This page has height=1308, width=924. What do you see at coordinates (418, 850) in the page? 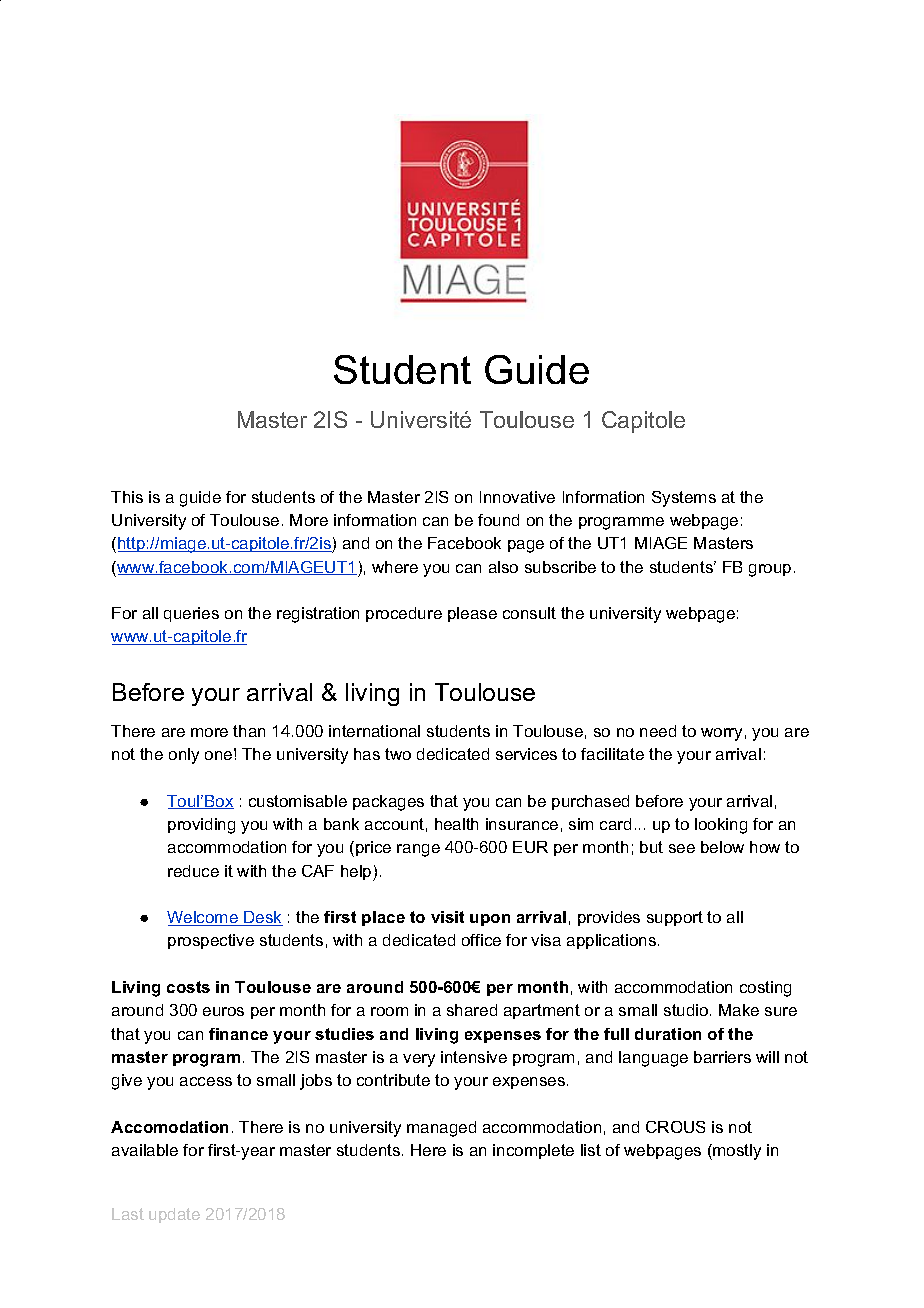
I see `range` at bounding box center [418, 850].
